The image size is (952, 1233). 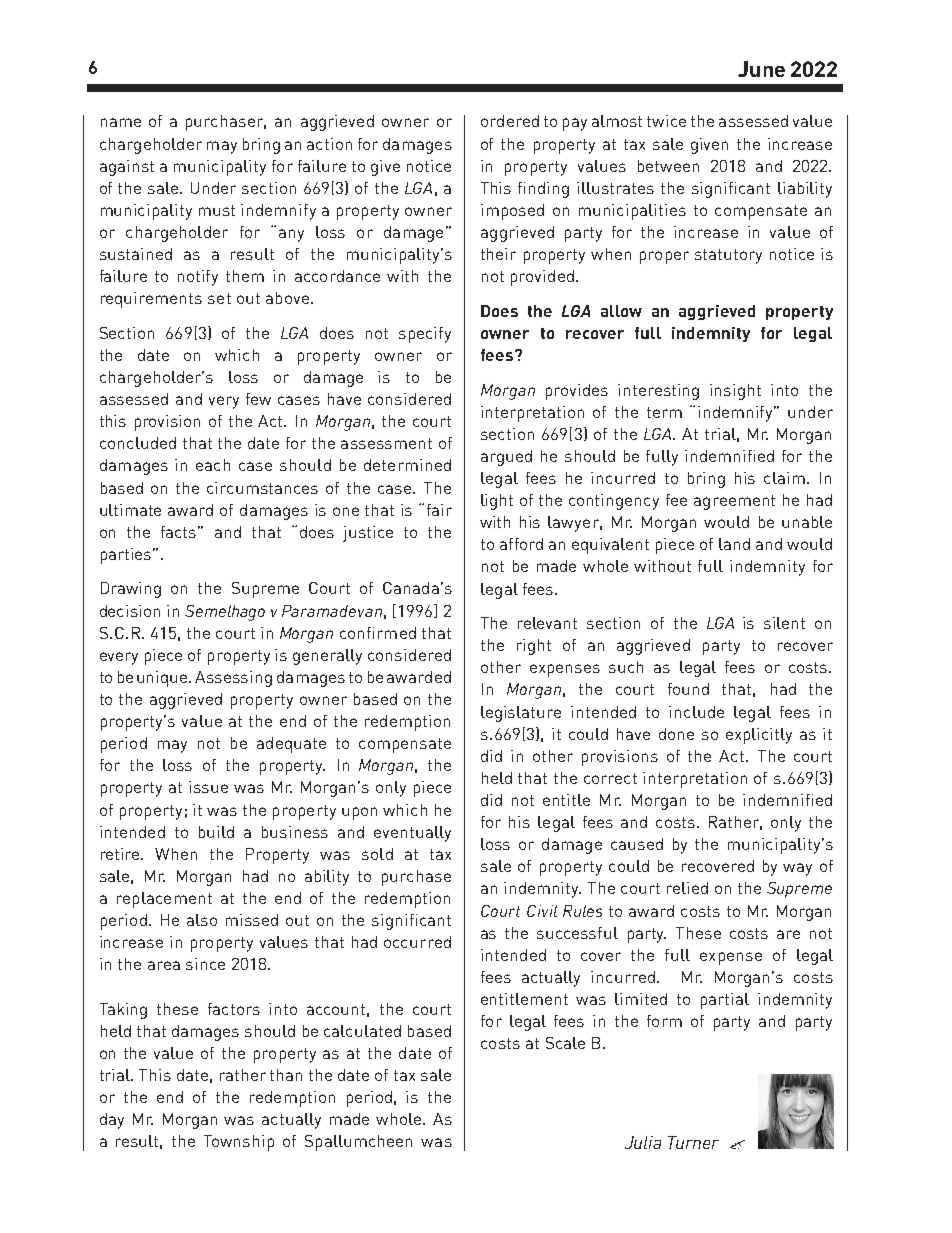 What do you see at coordinates (378, 633) in the image?
I see `confirmed` at bounding box center [378, 633].
